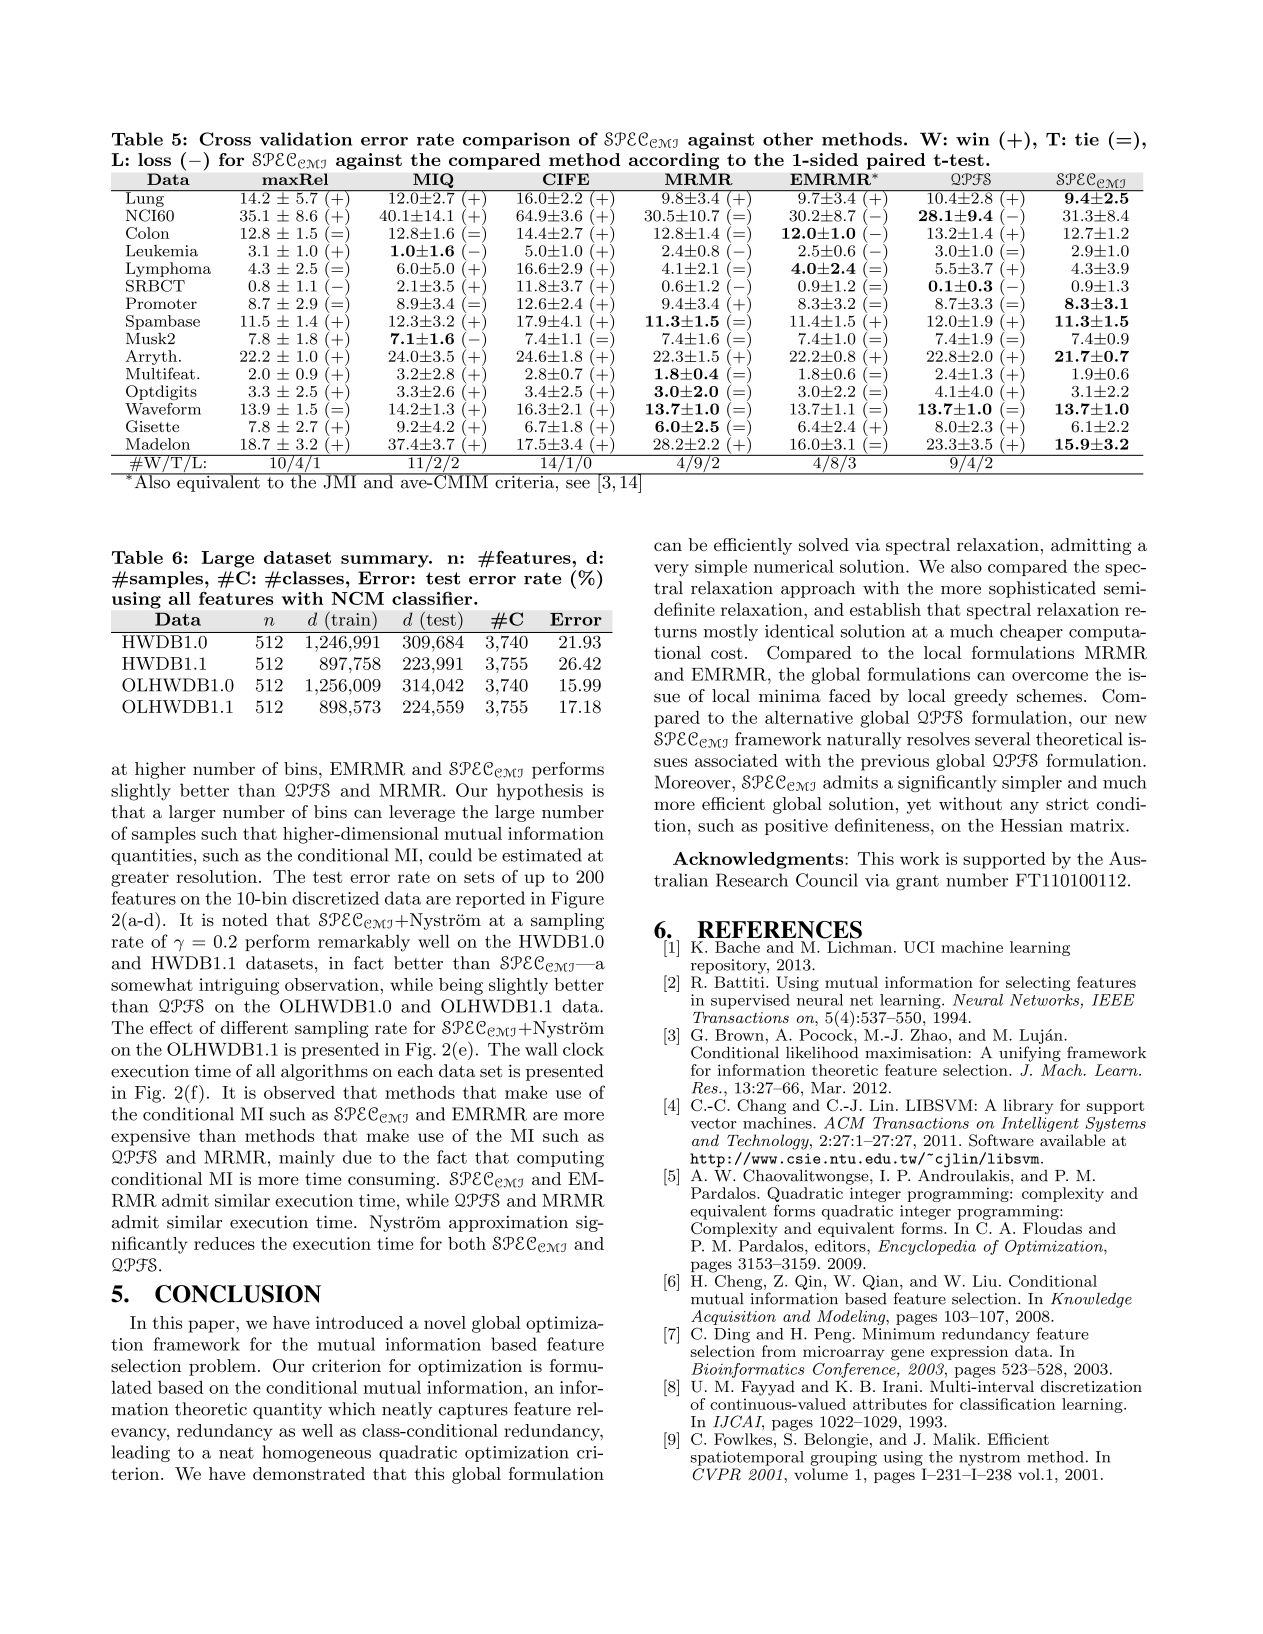 The height and width of the document is (1634, 1263). I want to click on sophisticated, so click(1042, 589).
